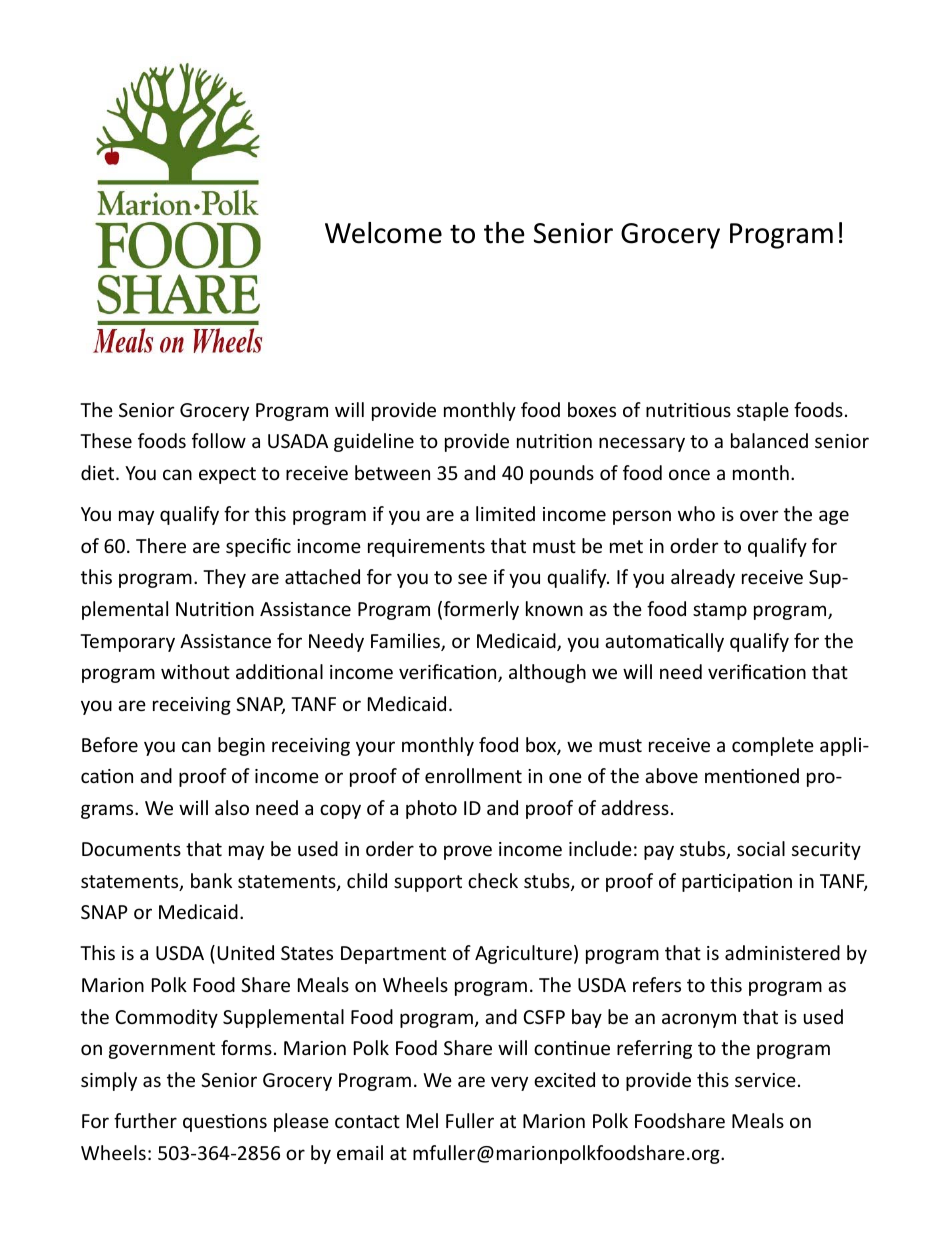  I want to click on Mel, so click(422, 1120).
